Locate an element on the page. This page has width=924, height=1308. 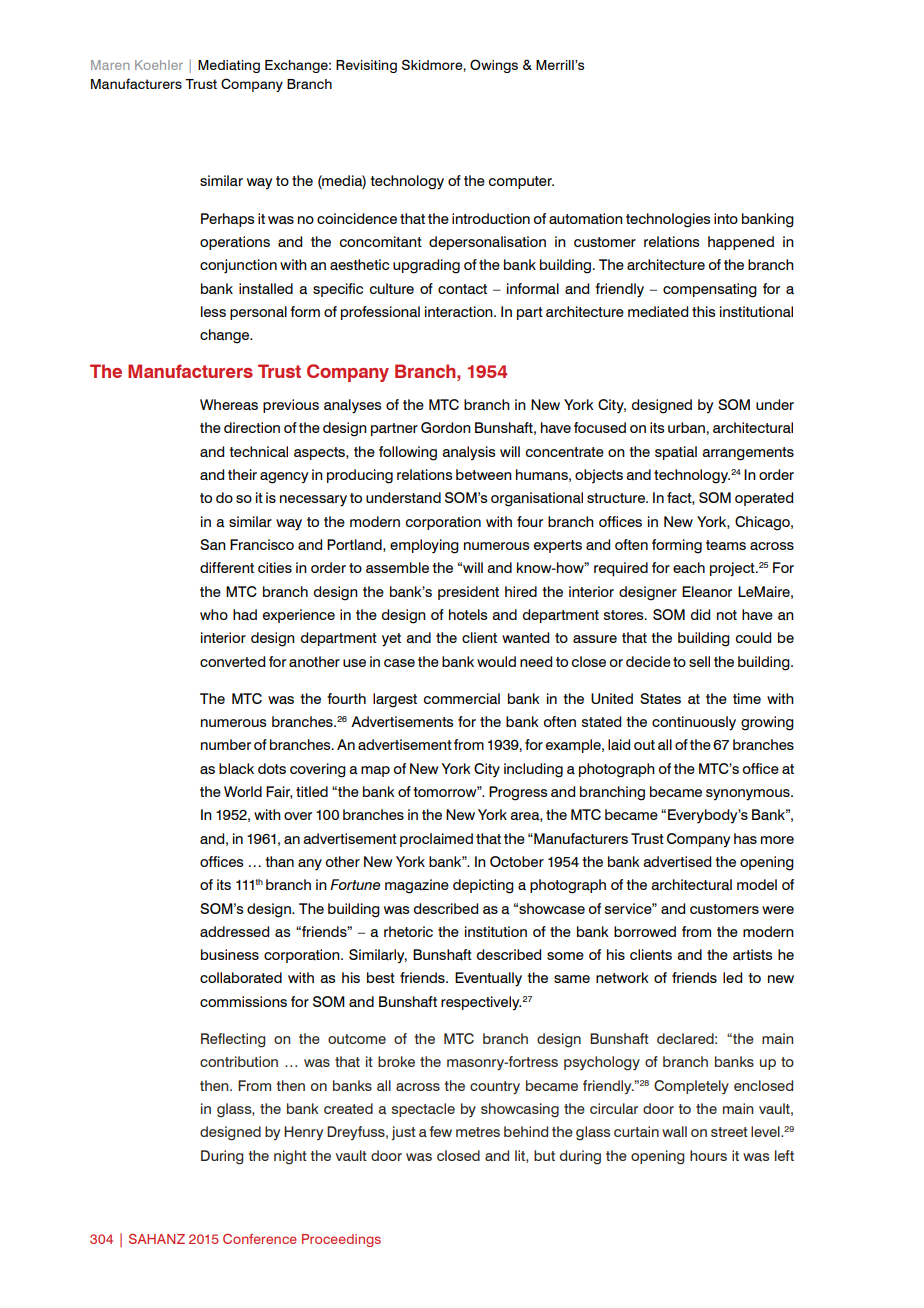
San is located at coordinates (213, 545).
